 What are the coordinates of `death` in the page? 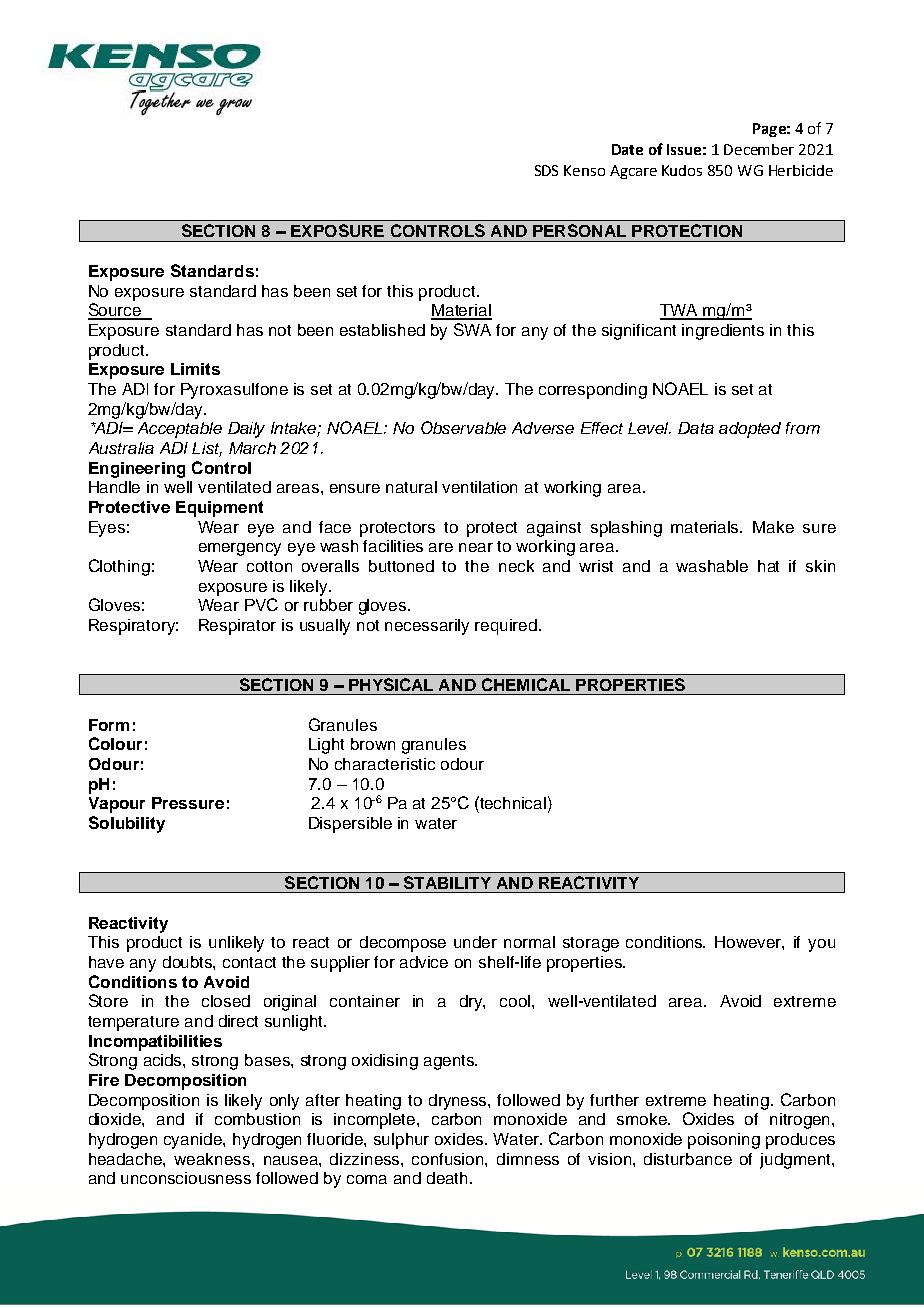 It's located at (449, 1178).
